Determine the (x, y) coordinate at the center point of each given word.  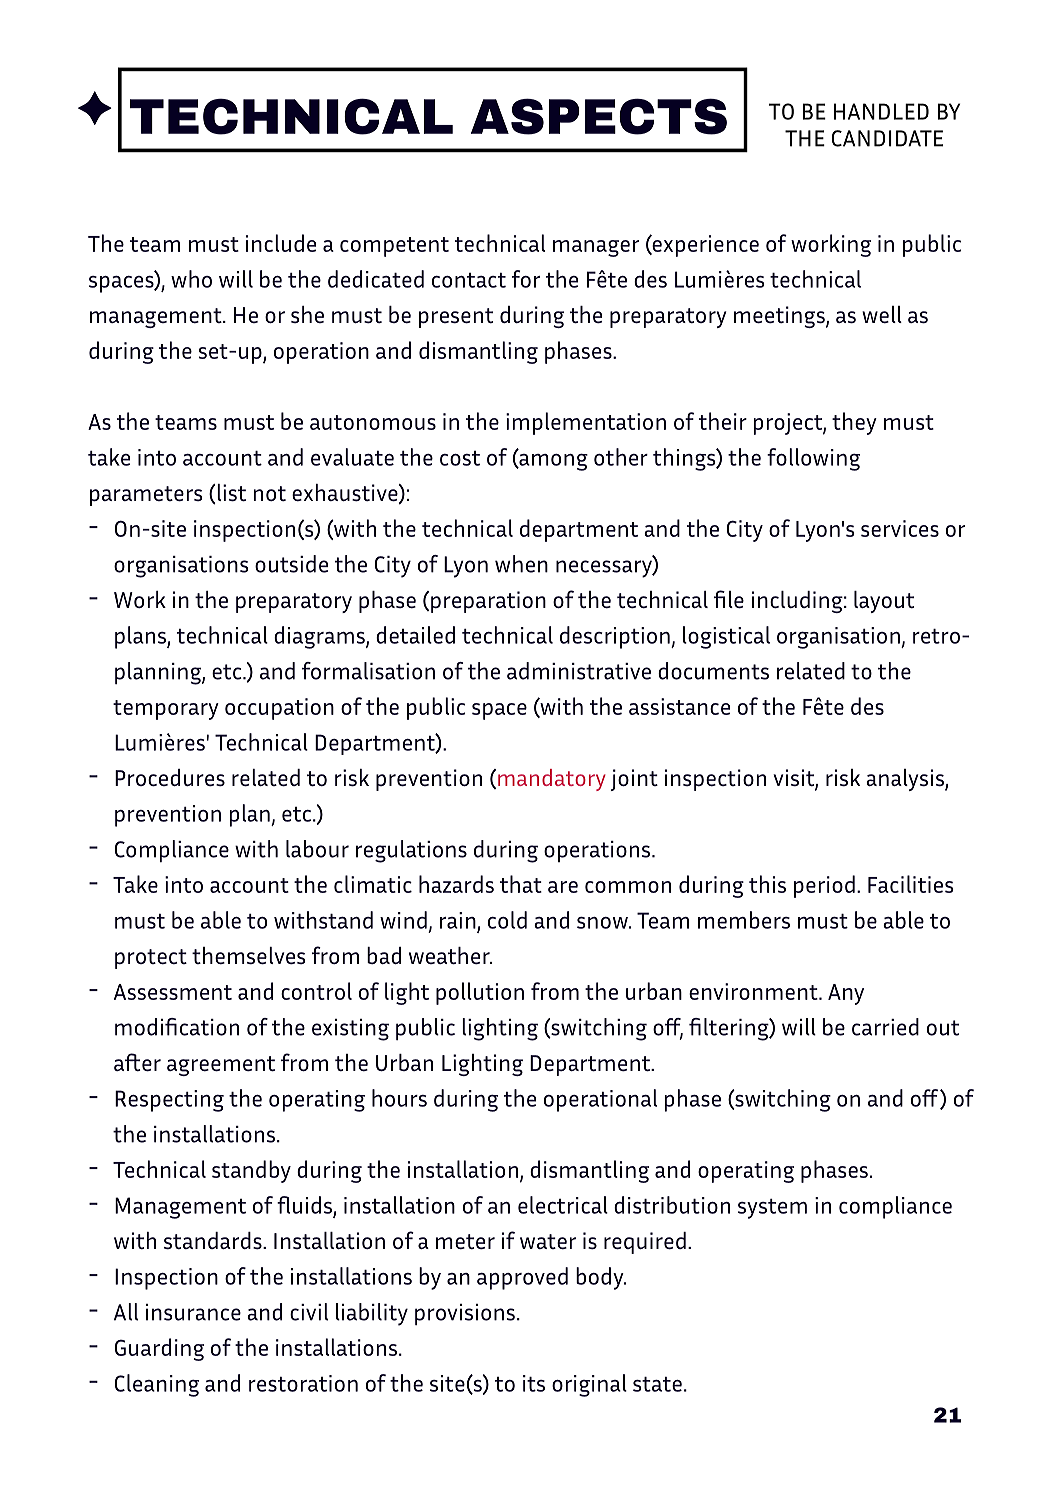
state (657, 1384)
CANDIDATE (887, 138)
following (813, 459)
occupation (279, 709)
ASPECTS (599, 116)
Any (846, 994)
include (281, 243)
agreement (221, 1066)
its (534, 1383)
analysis (906, 780)
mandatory (552, 780)
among (552, 462)
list (230, 494)
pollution (480, 993)
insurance (193, 1312)
